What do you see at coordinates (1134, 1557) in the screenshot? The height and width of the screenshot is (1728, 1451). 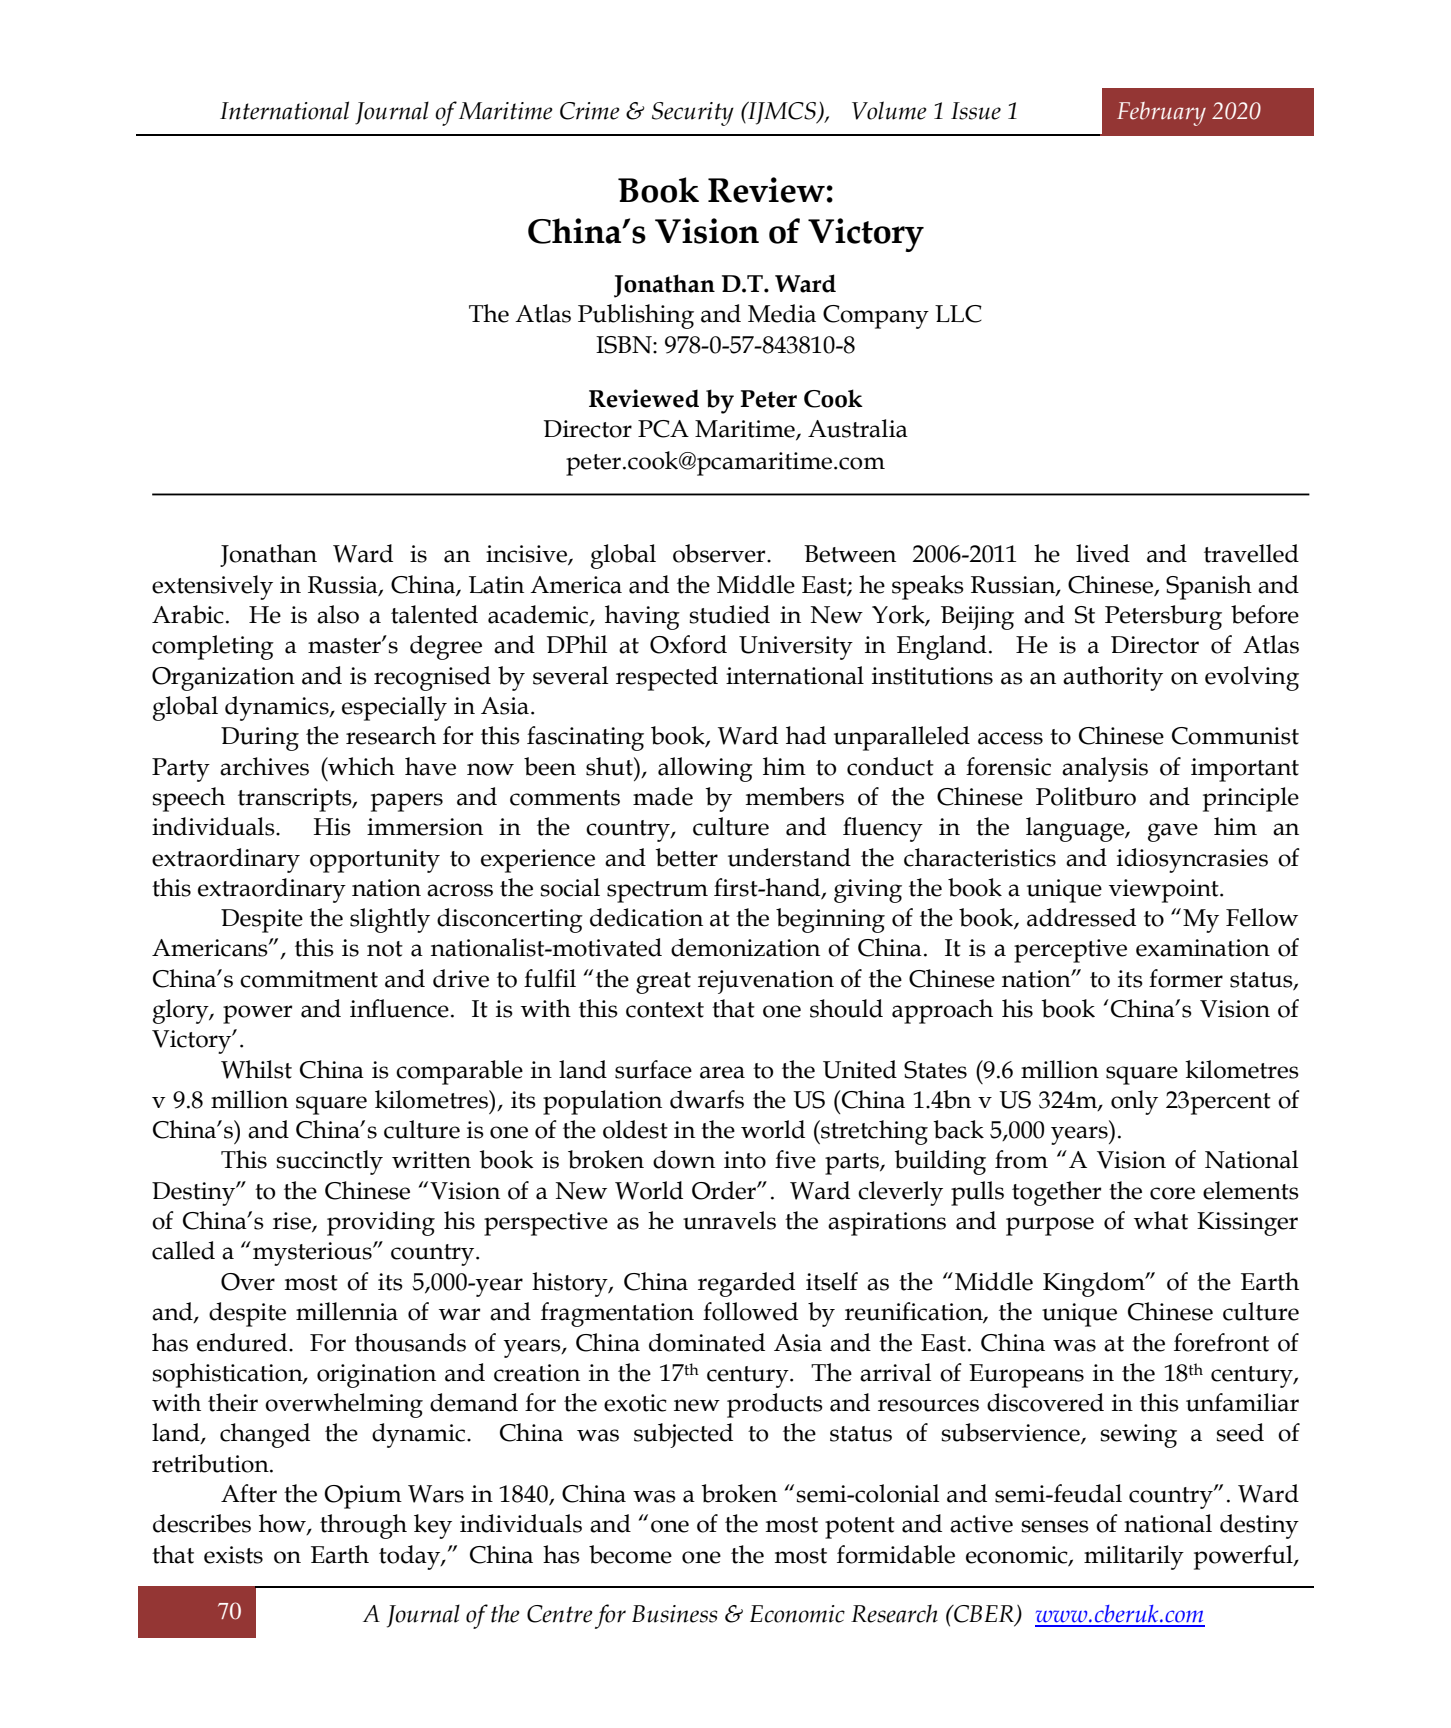 I see `militarily` at bounding box center [1134, 1557].
